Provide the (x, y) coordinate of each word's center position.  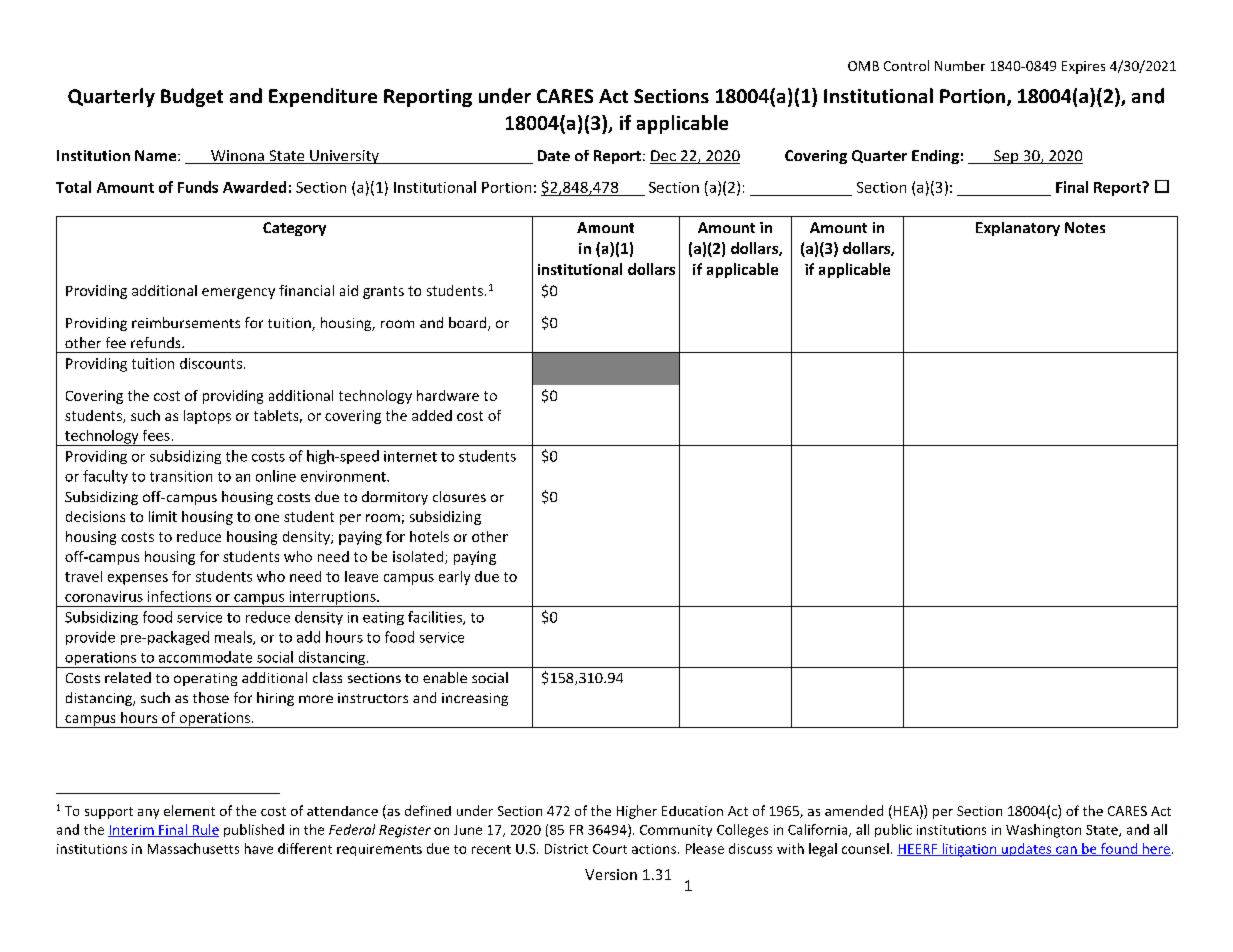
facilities (436, 618)
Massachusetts (193, 848)
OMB (863, 66)
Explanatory (1018, 229)
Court (610, 849)
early (454, 578)
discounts (211, 363)
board (469, 324)
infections (179, 596)
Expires (1083, 67)
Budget (192, 97)
